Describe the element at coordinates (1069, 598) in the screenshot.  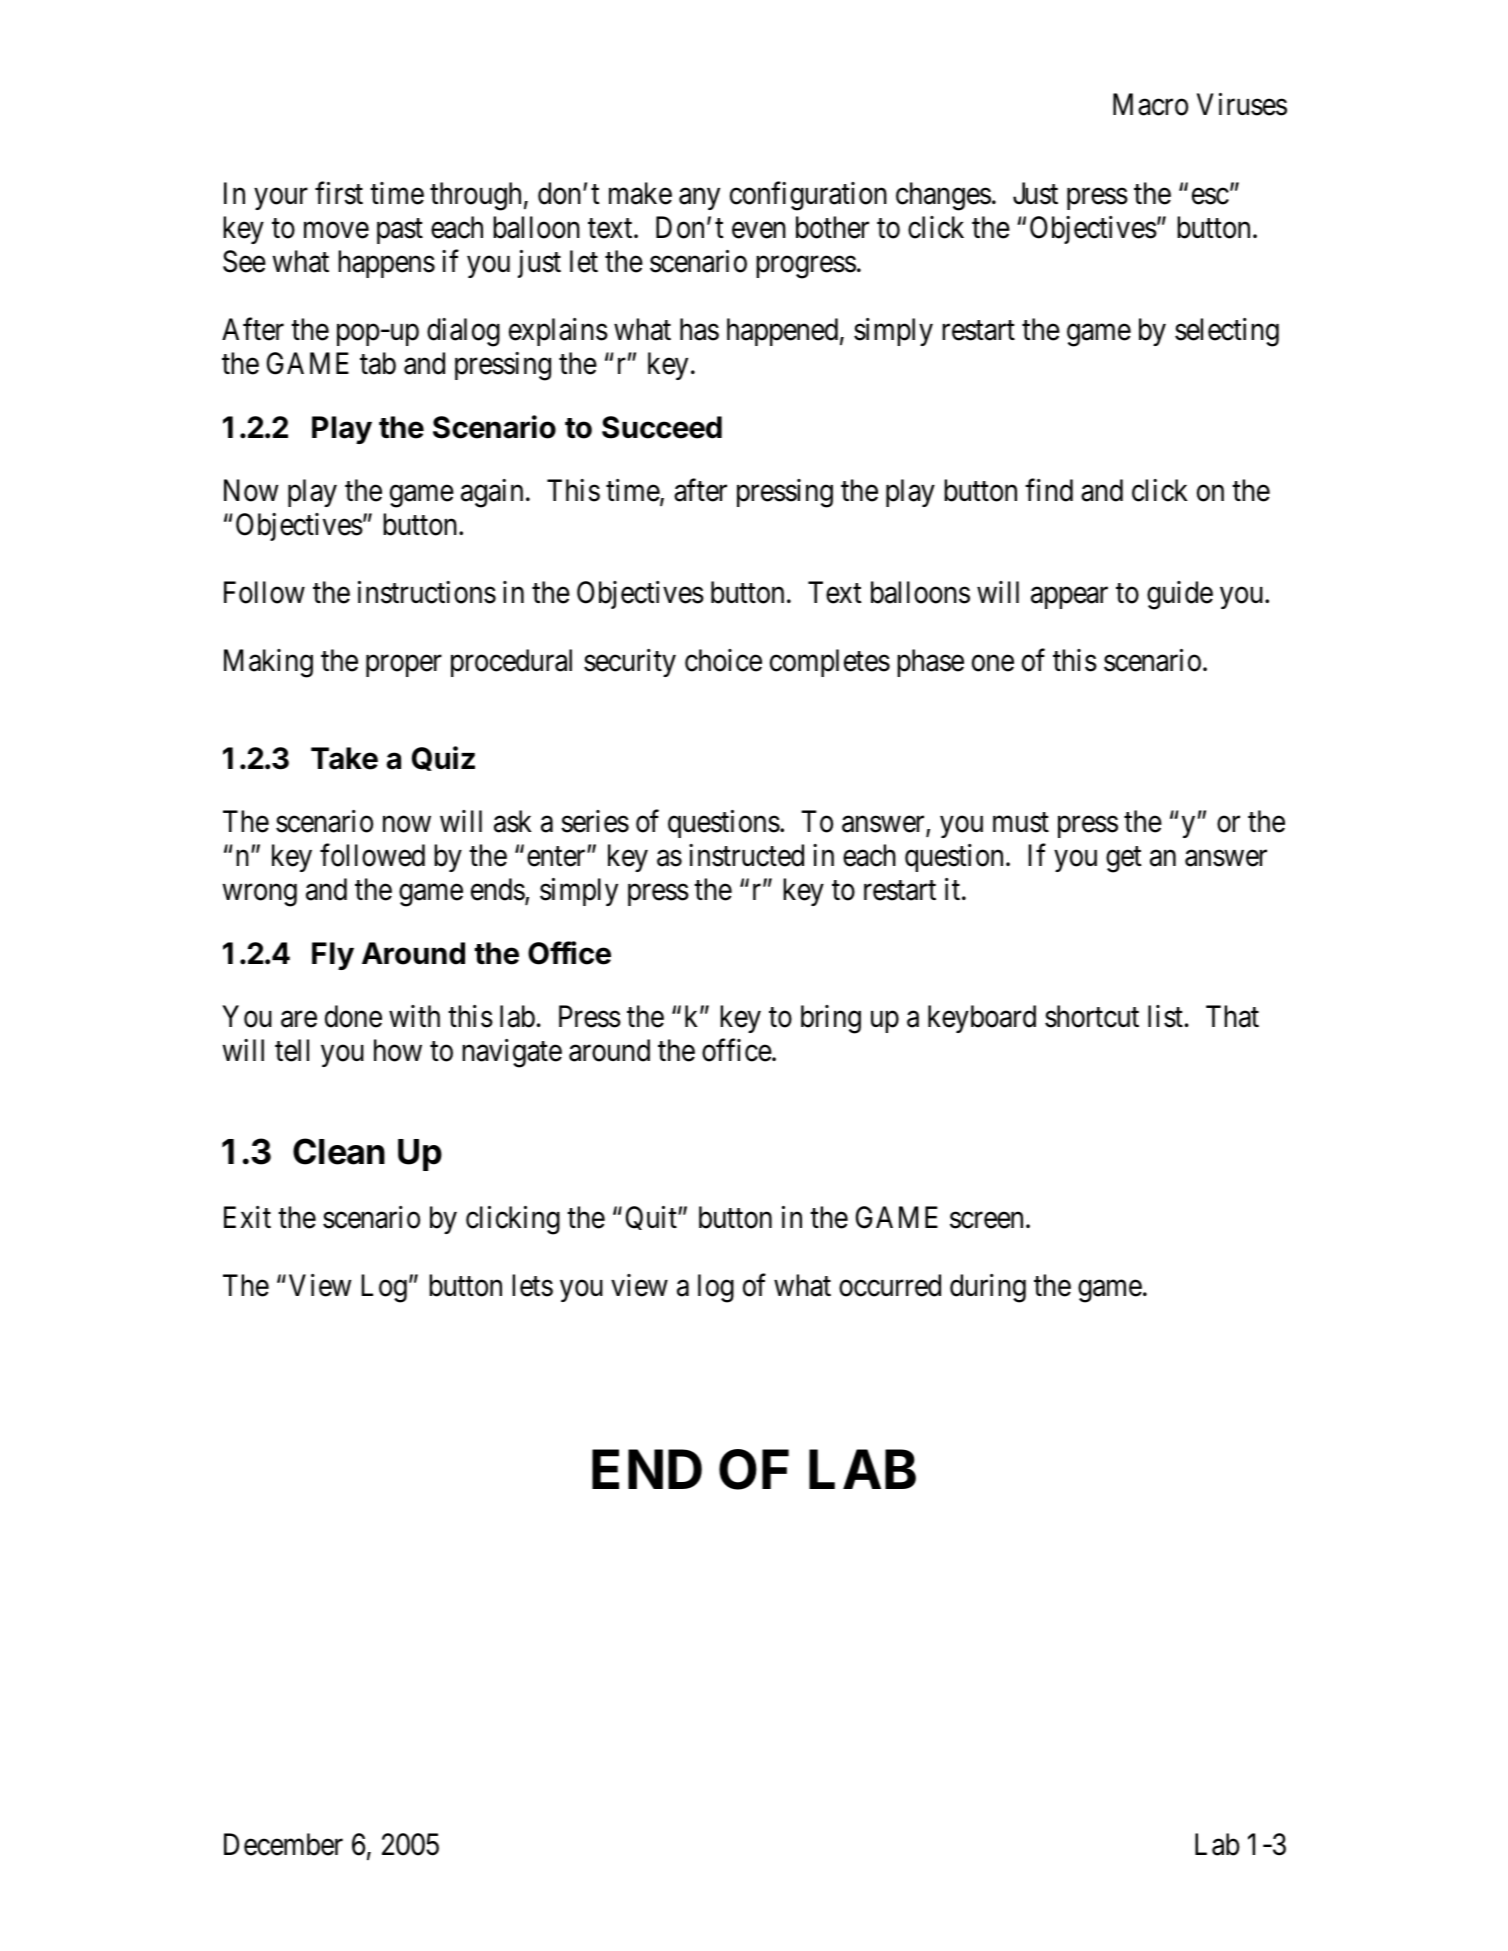
I see `appear` at that location.
